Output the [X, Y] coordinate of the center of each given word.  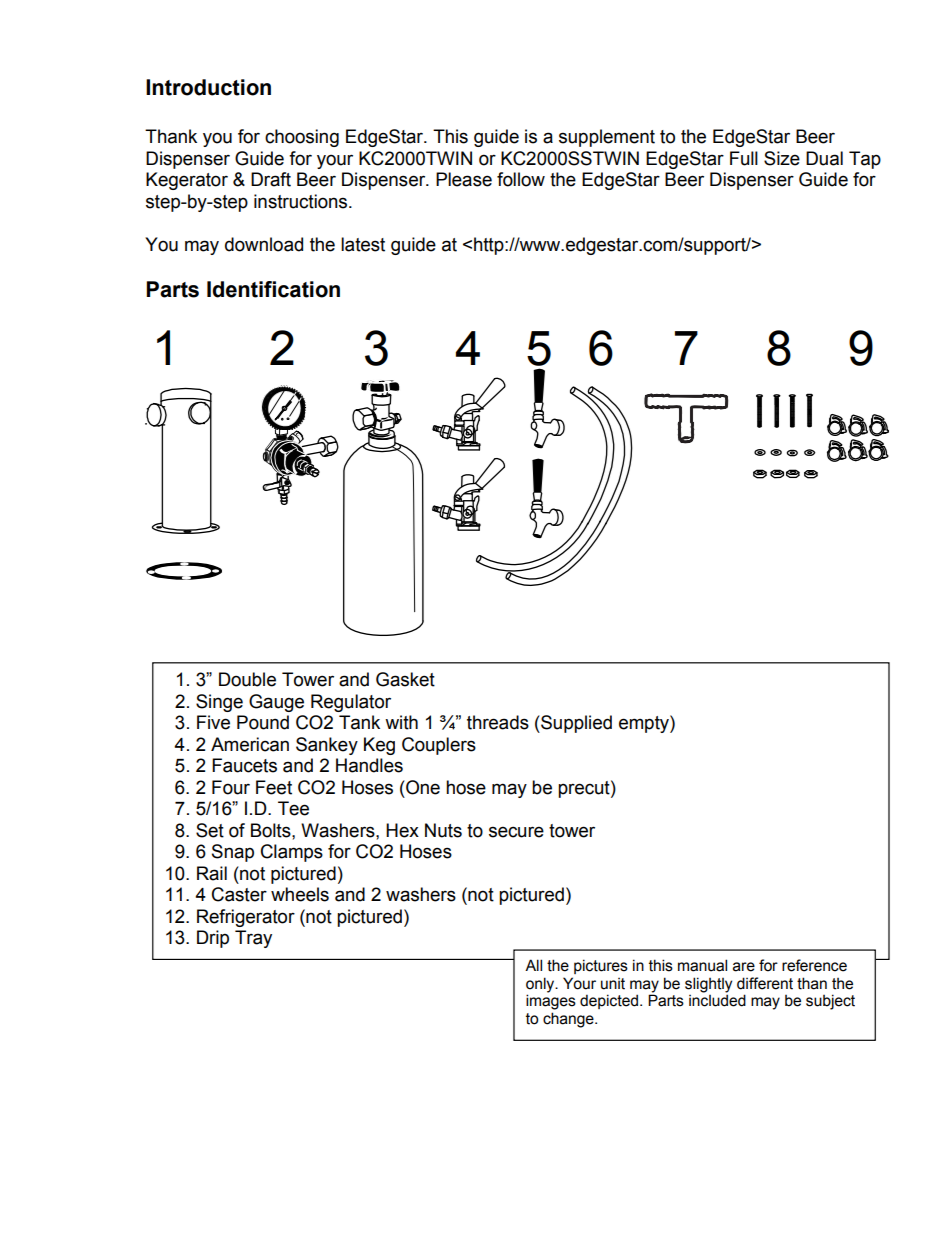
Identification [273, 289]
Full [744, 158]
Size [782, 158]
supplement [607, 138]
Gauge [276, 703]
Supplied [575, 724]
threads [498, 722]
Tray [253, 939]
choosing [302, 138]
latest [363, 244]
